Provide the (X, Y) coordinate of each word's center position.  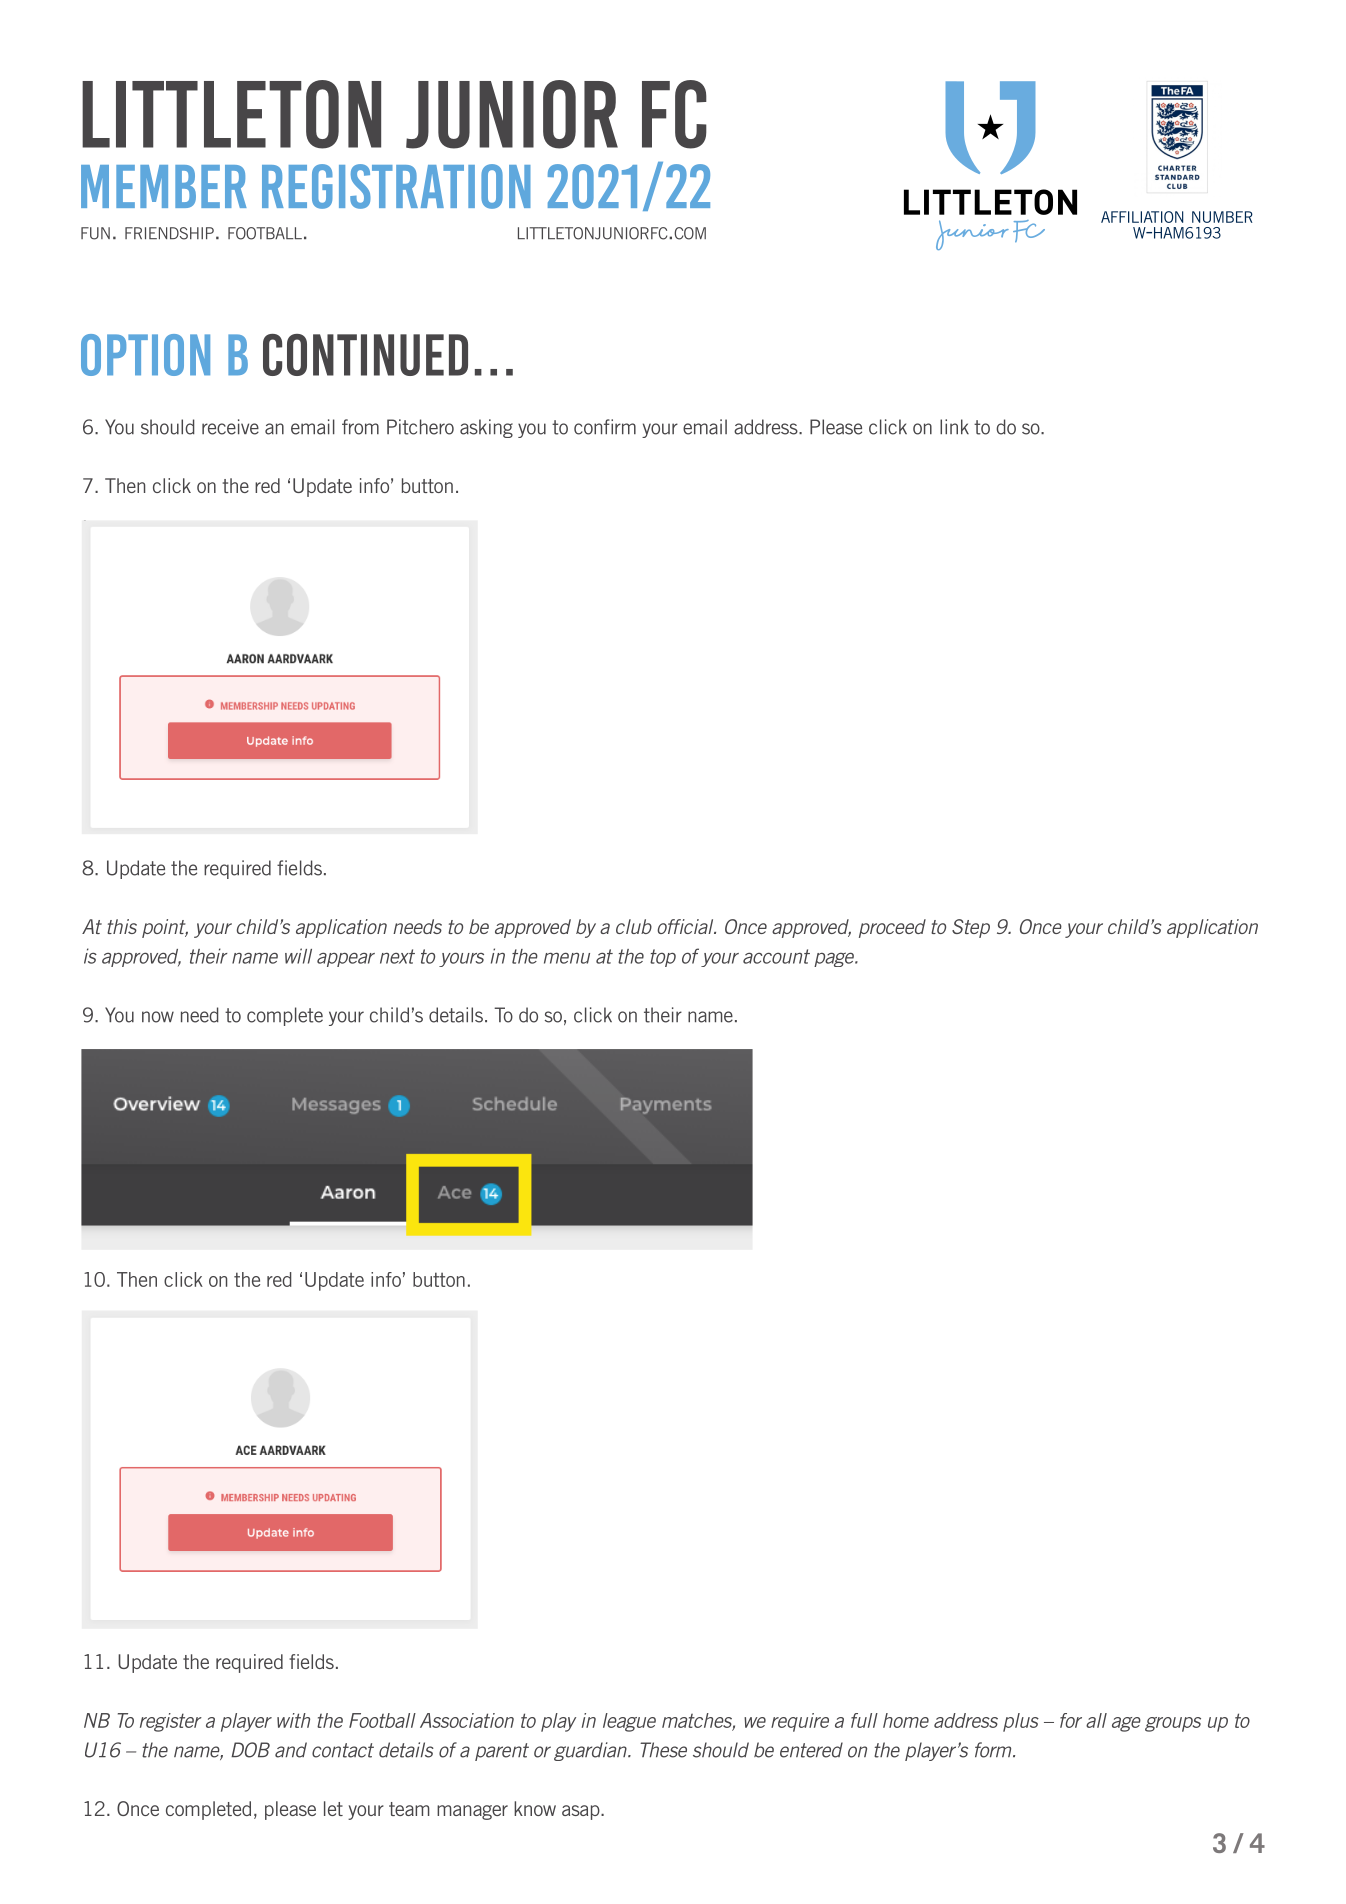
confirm (605, 427)
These (663, 1750)
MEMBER (164, 186)
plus (1021, 1722)
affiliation (1142, 217)
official (686, 926)
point (165, 928)
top (663, 958)
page (835, 959)
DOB (250, 1750)
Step (971, 928)
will (298, 956)
